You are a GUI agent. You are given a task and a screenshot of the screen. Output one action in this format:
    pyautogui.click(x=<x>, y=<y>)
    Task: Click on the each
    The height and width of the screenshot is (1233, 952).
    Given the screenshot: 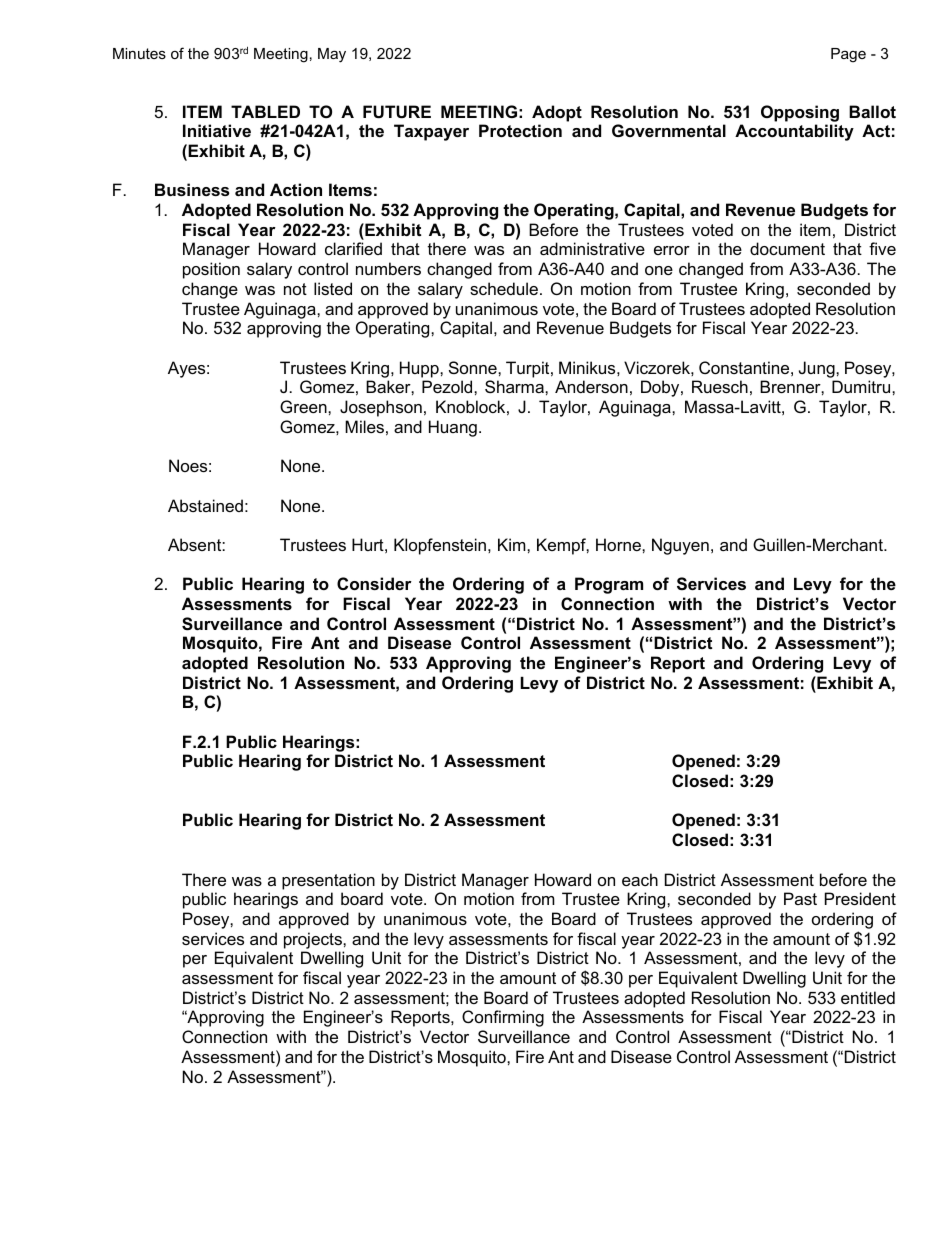 What is the action you would take?
    pyautogui.click(x=640, y=879)
